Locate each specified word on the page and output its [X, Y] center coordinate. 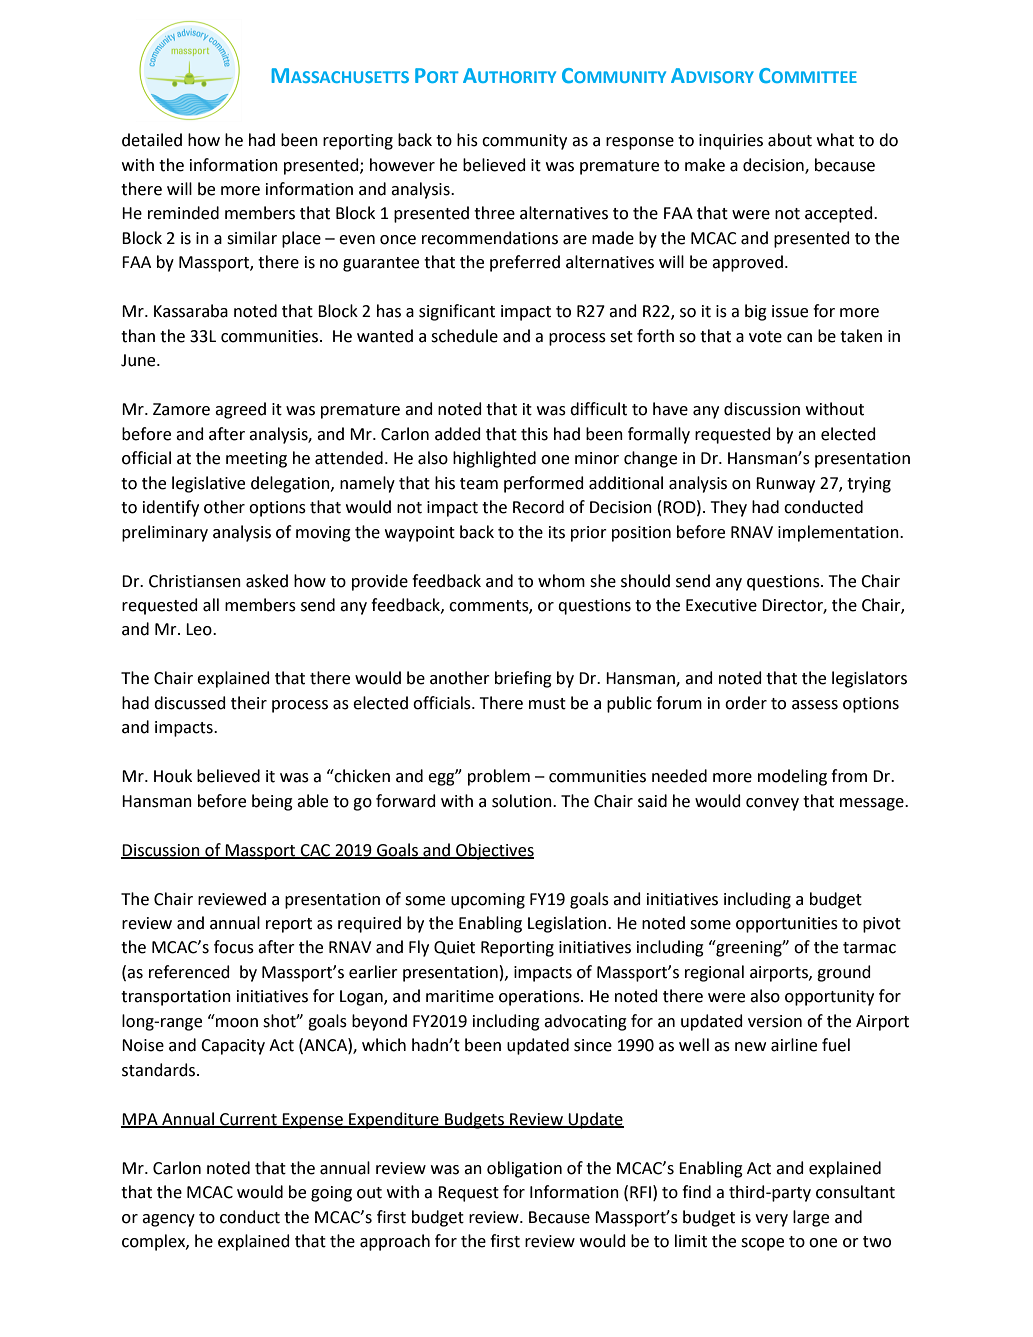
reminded [183, 213]
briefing [523, 679]
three [494, 213]
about [790, 140]
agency [168, 1220]
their [249, 703]
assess [815, 705]
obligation [524, 1169]
